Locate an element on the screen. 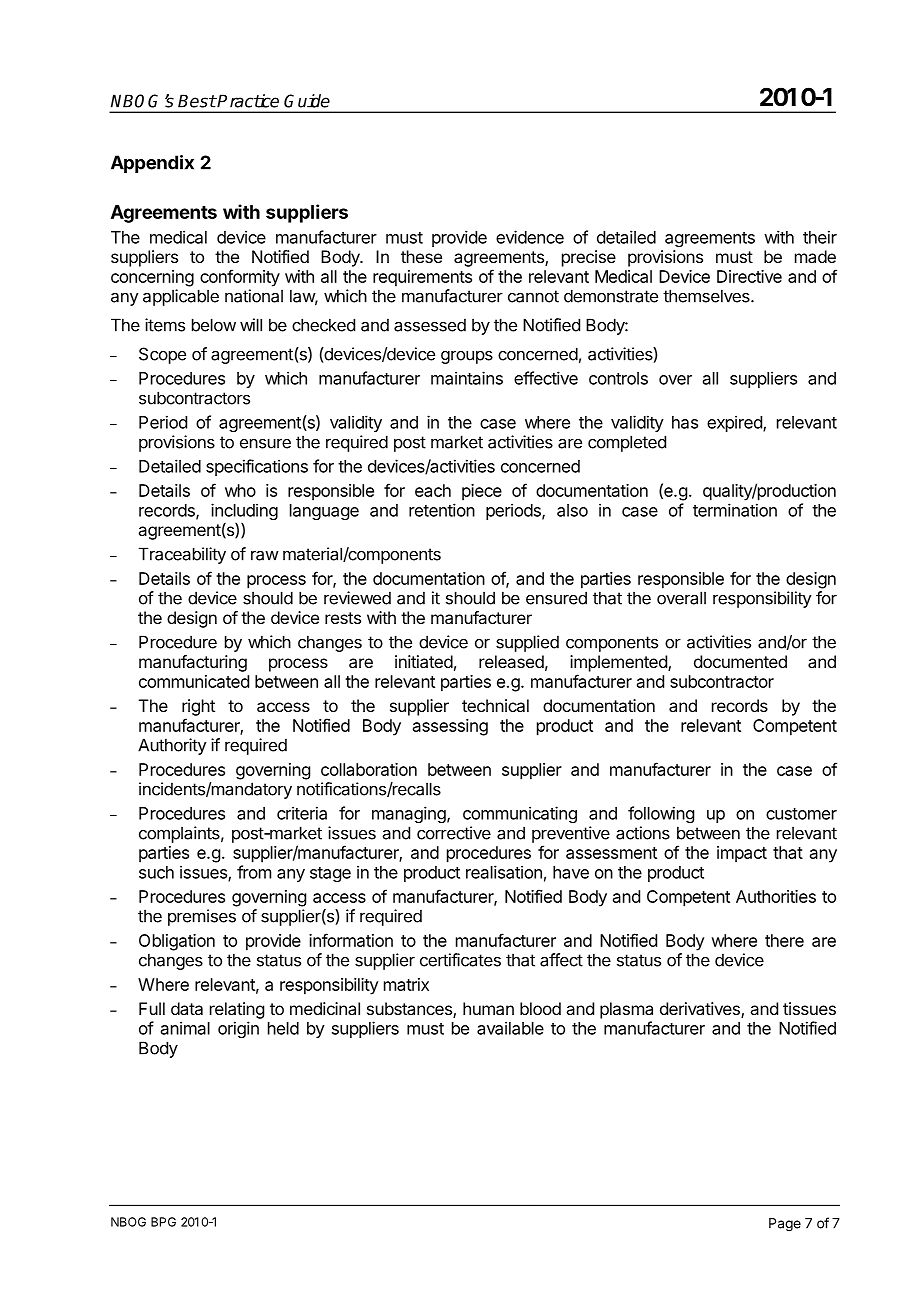  their is located at coordinates (820, 237).
